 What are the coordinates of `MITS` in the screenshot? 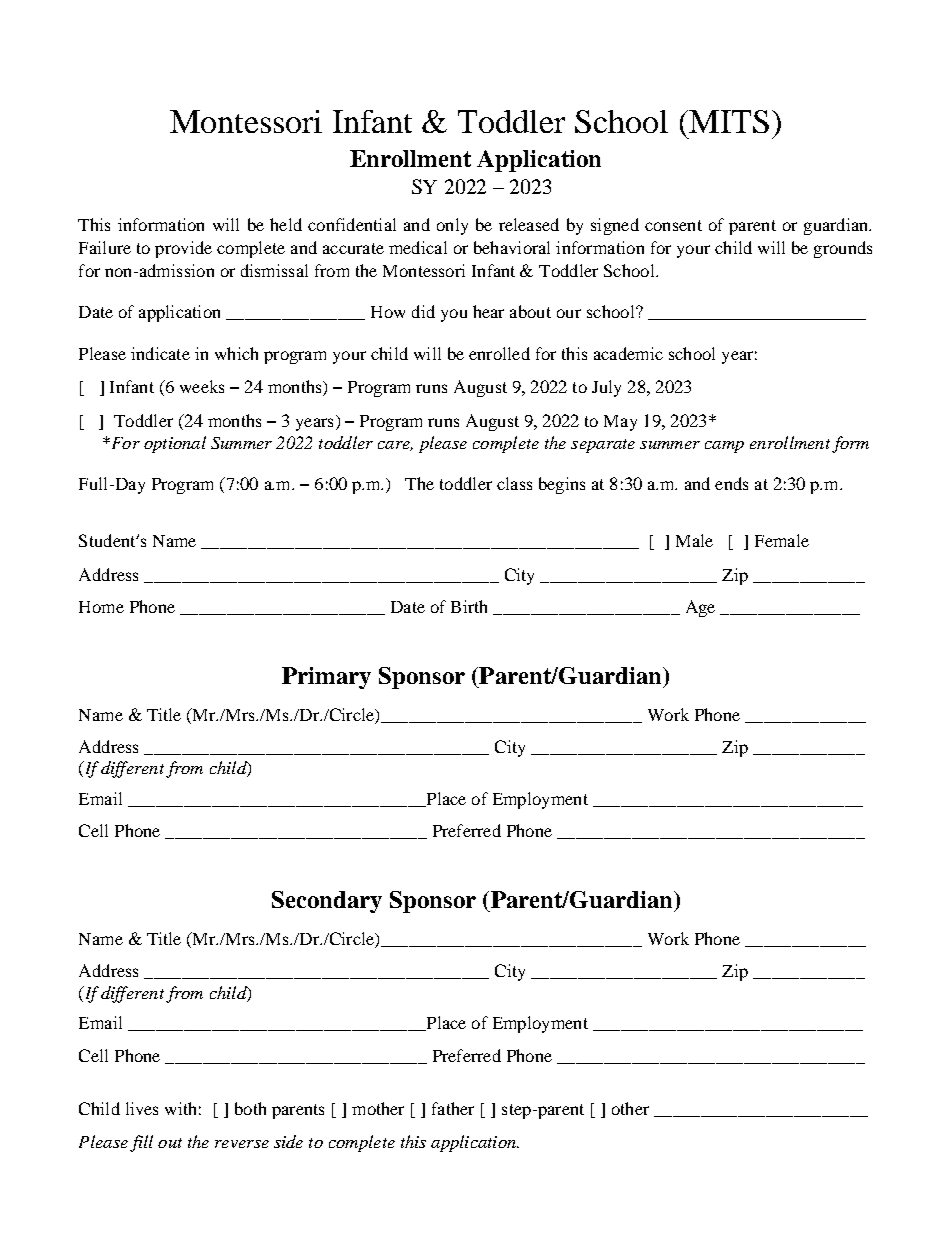 It's located at (728, 121).
